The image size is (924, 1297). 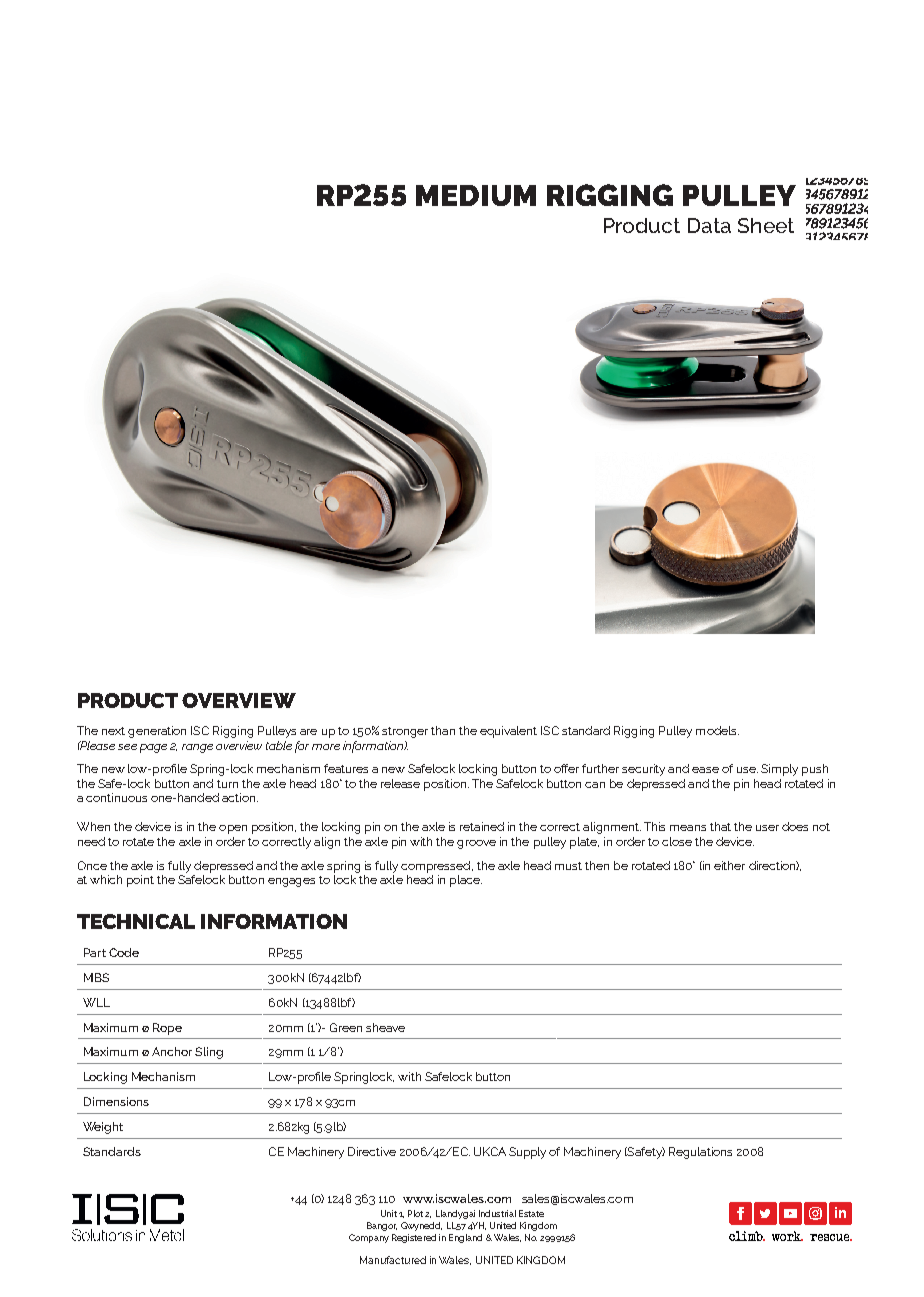 What do you see at coordinates (476, 195) in the image?
I see `MEDIUM` at bounding box center [476, 195].
